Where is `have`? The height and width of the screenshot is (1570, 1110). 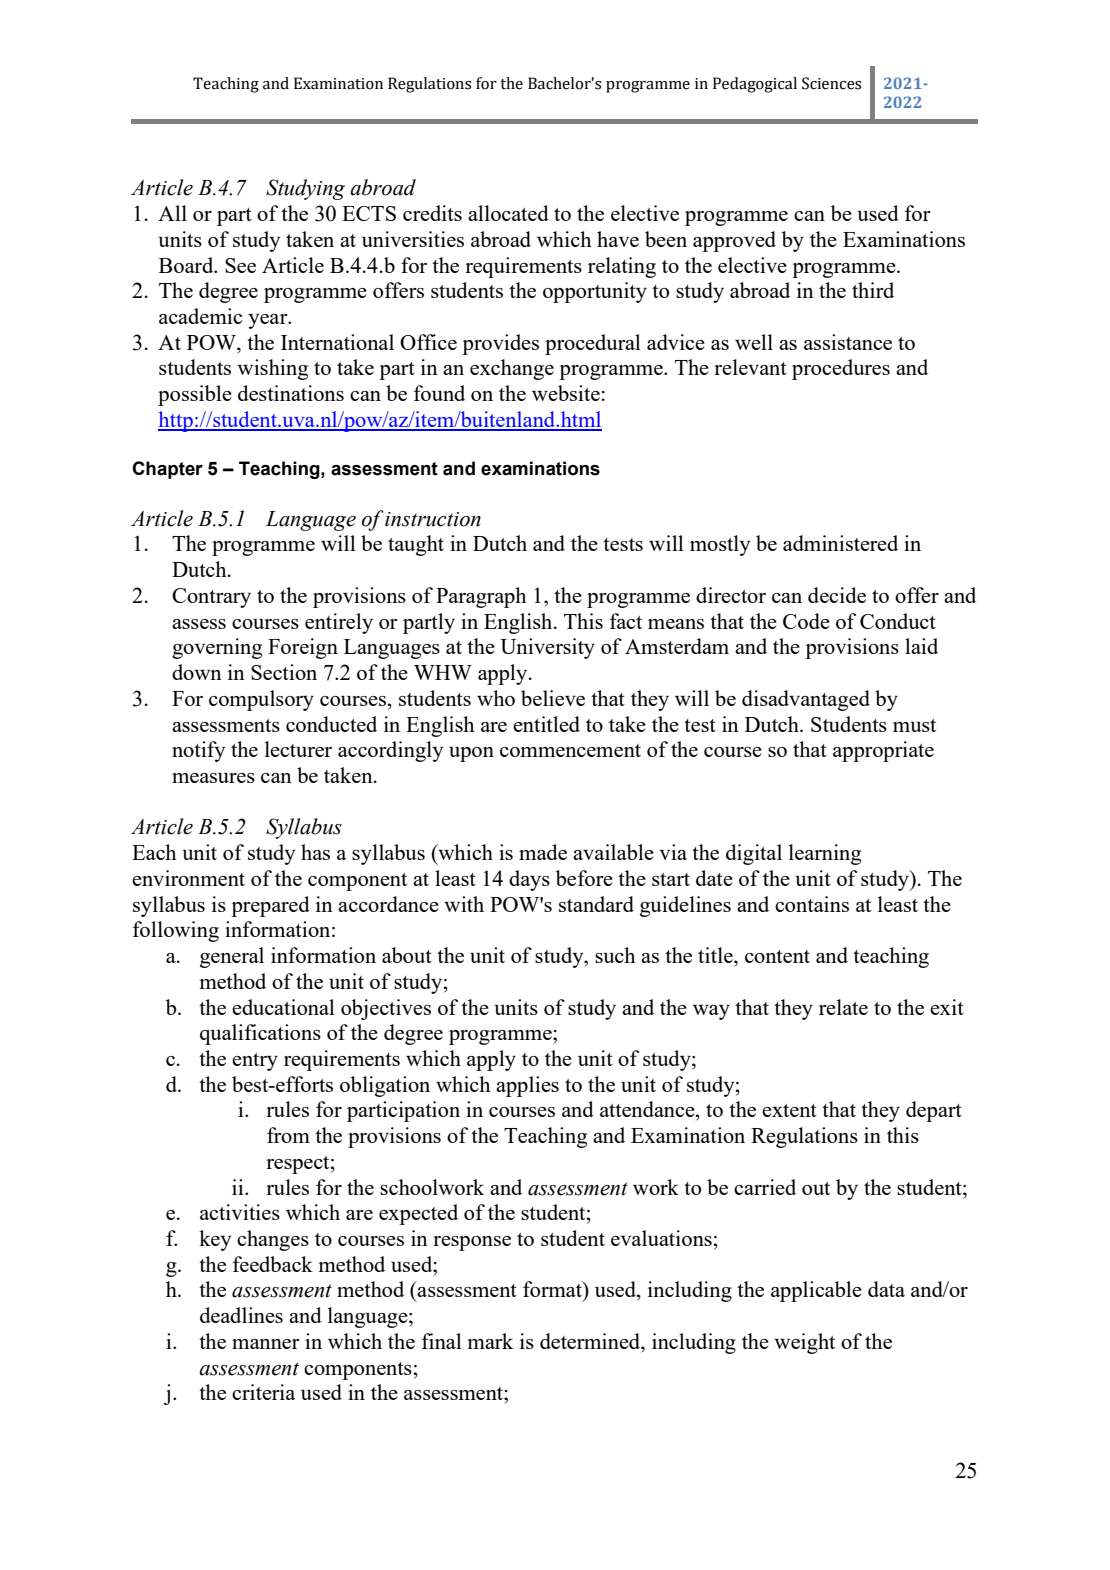
have is located at coordinates (618, 239).
